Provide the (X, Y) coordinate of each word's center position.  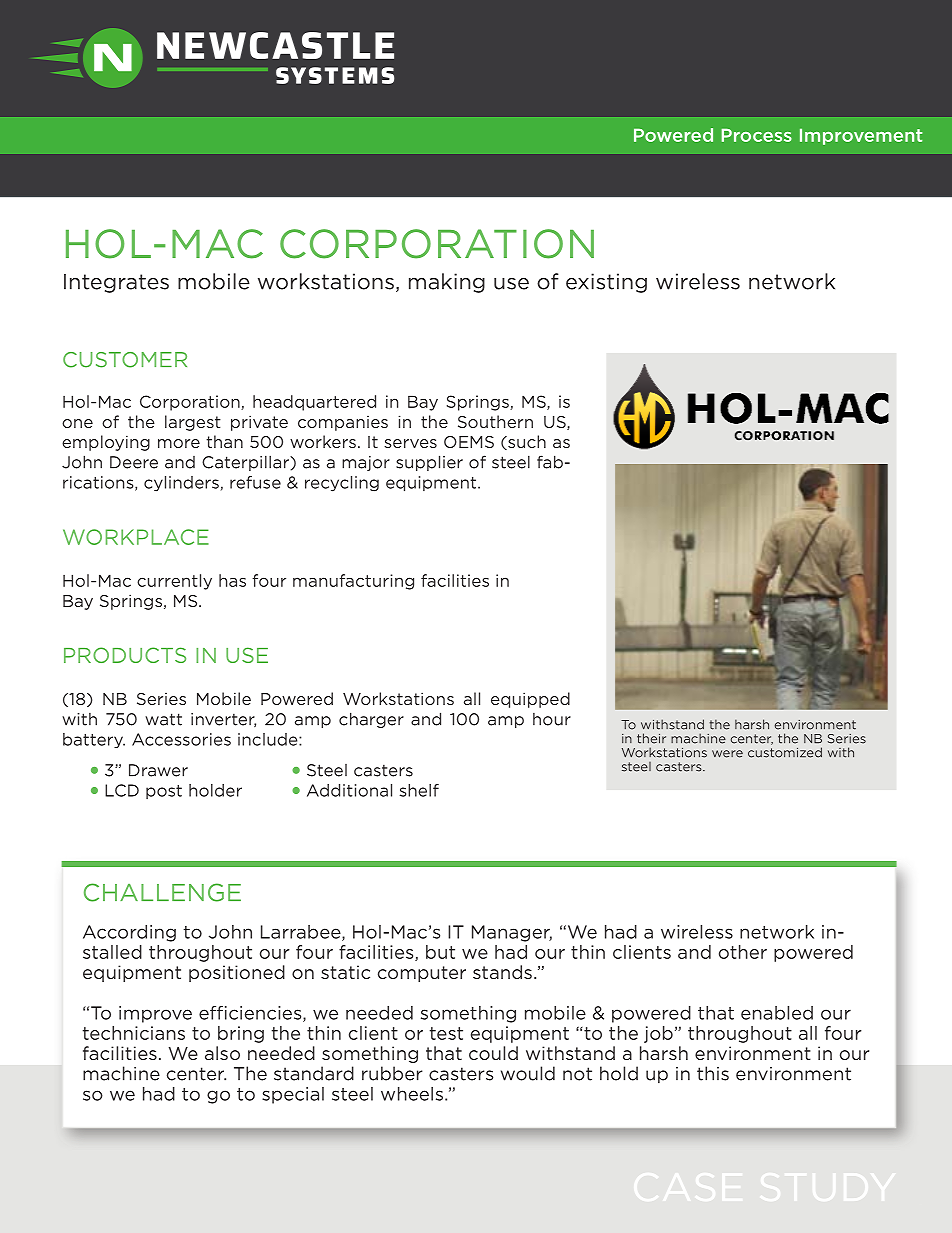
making (447, 283)
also (222, 1053)
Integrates (116, 283)
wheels (412, 1094)
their (651, 738)
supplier (429, 463)
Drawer (158, 770)
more (179, 443)
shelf (419, 790)
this (713, 1073)
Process (757, 135)
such (526, 442)
